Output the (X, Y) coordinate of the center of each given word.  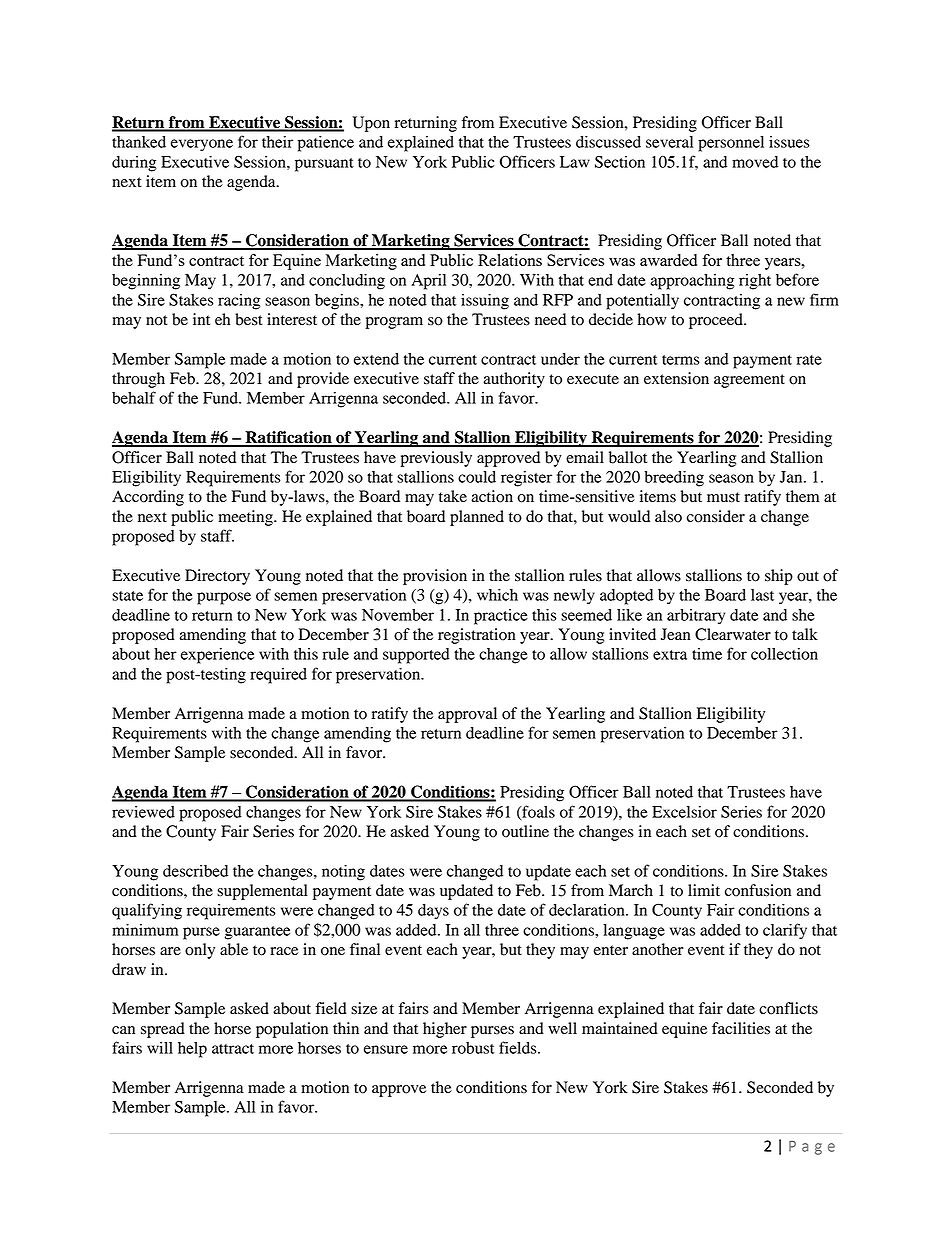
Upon (371, 124)
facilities (741, 1028)
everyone (202, 145)
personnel (731, 144)
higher (445, 1030)
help (192, 1050)
